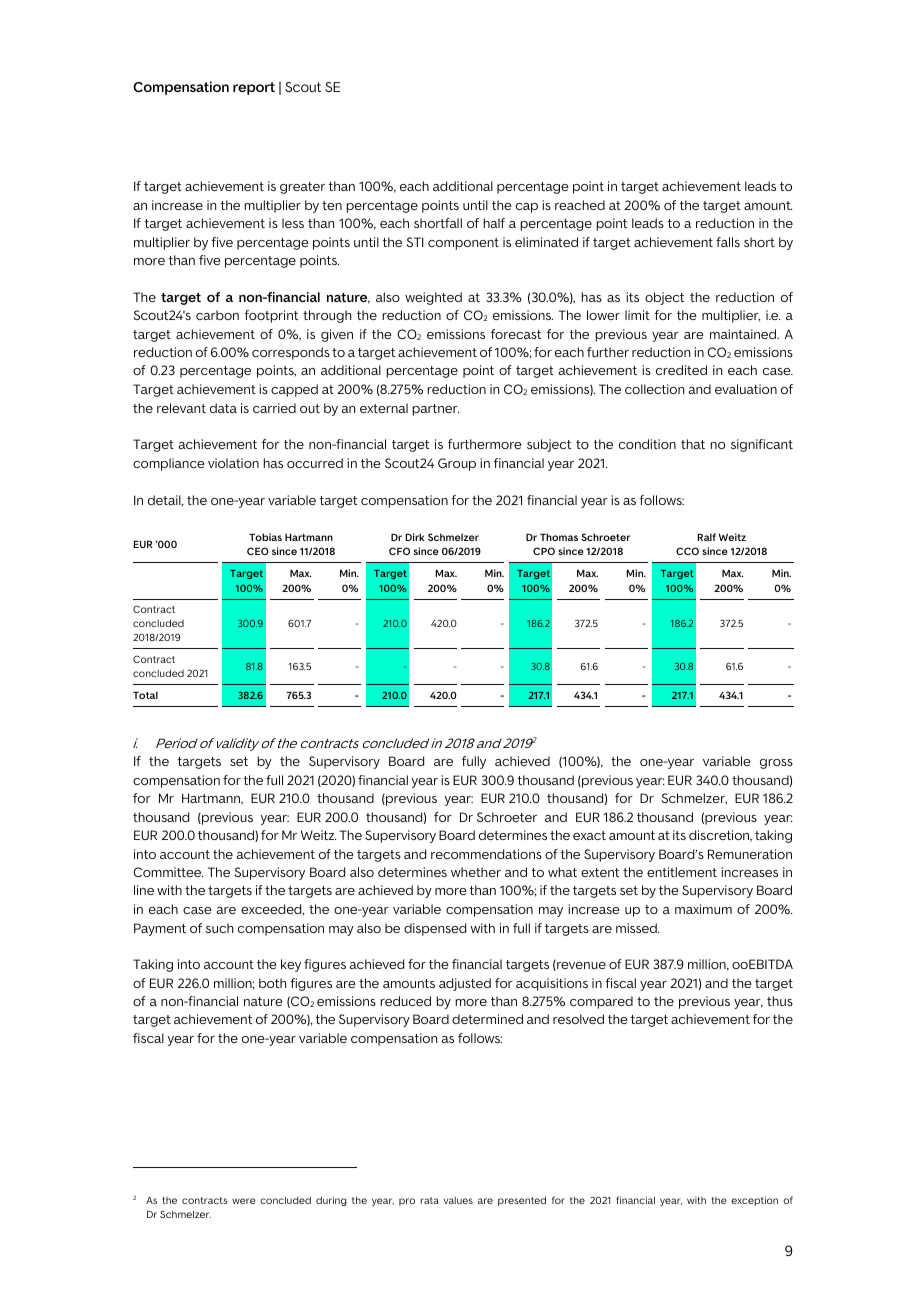 This screenshot has width=924, height=1308. What do you see at coordinates (233, 463) in the screenshot?
I see `violation` at bounding box center [233, 463].
